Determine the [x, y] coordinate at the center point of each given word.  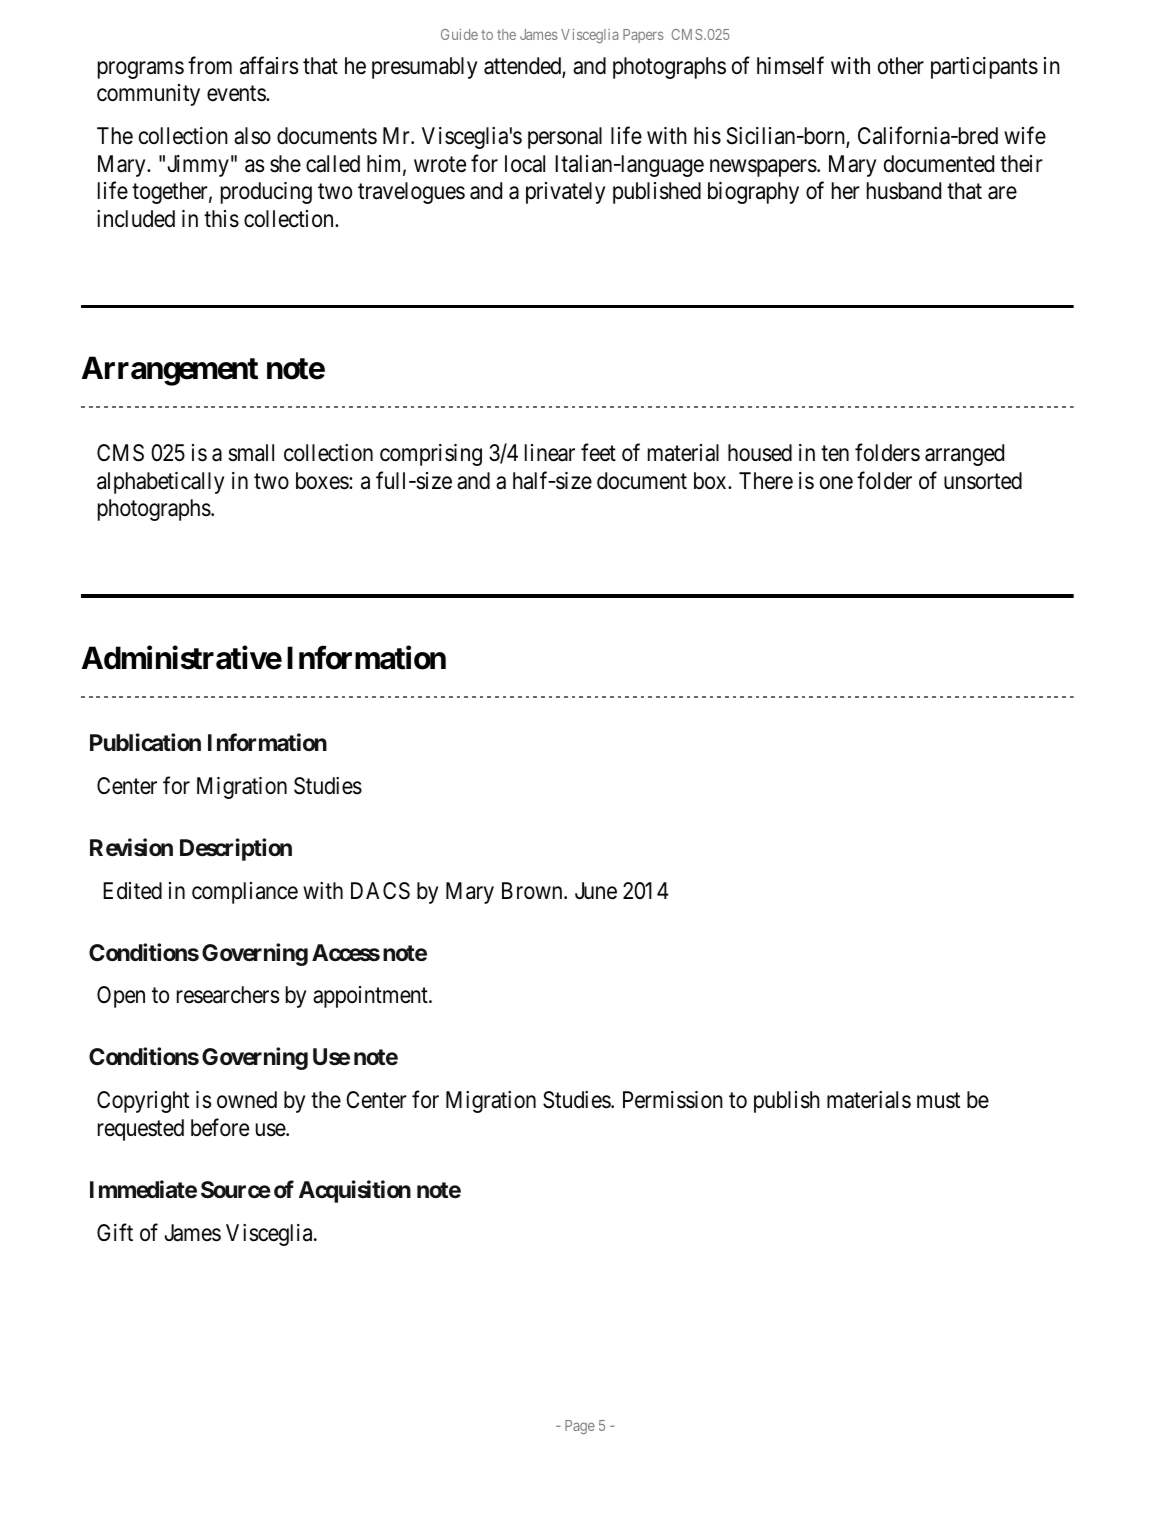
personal [565, 138]
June [596, 891]
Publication [145, 742]
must [938, 1101]
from [210, 65]
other [901, 66]
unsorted [983, 481]
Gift [115, 1232]
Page [580, 1427]
